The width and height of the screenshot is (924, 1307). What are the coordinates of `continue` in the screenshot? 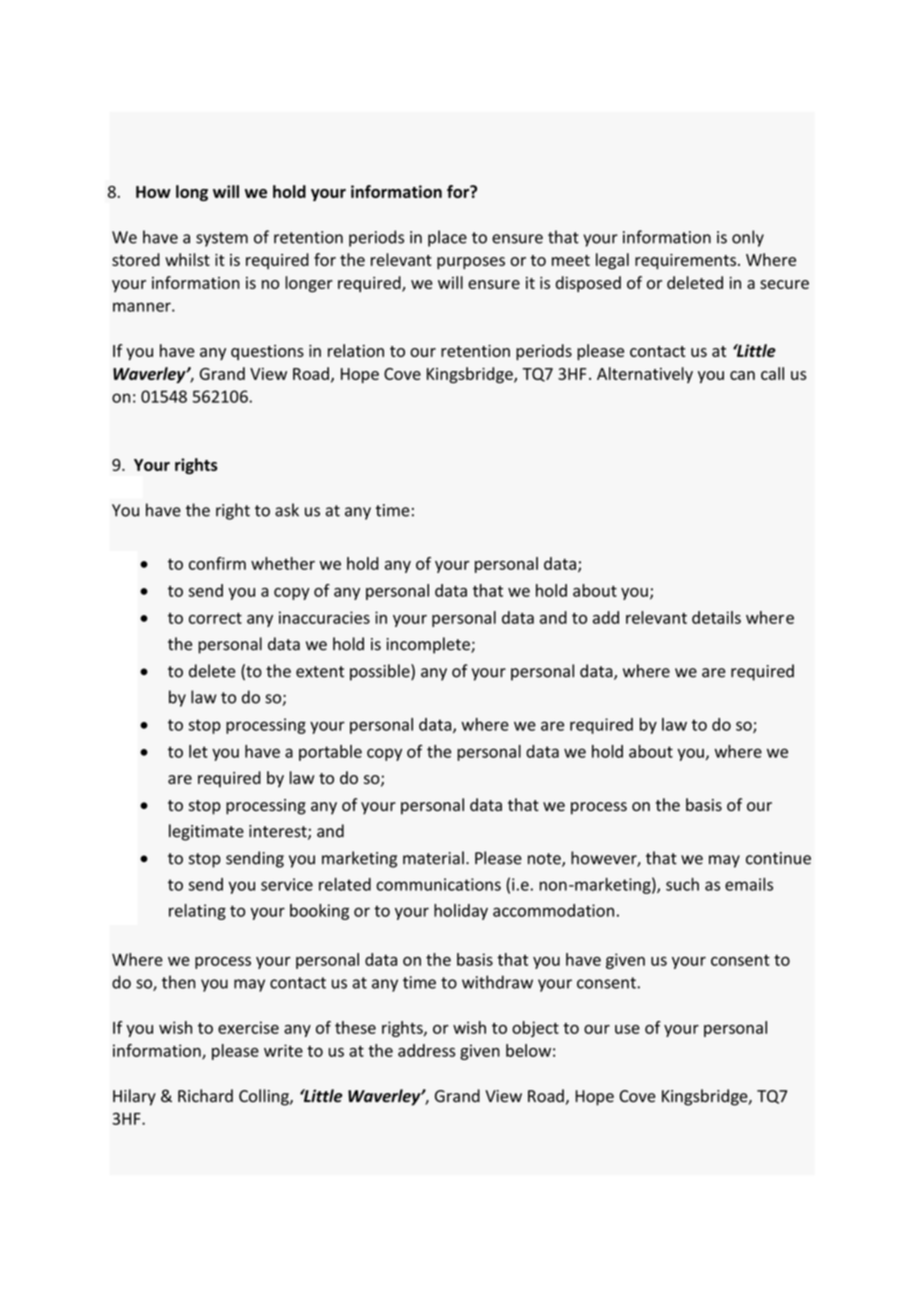 It's located at (778, 858).
